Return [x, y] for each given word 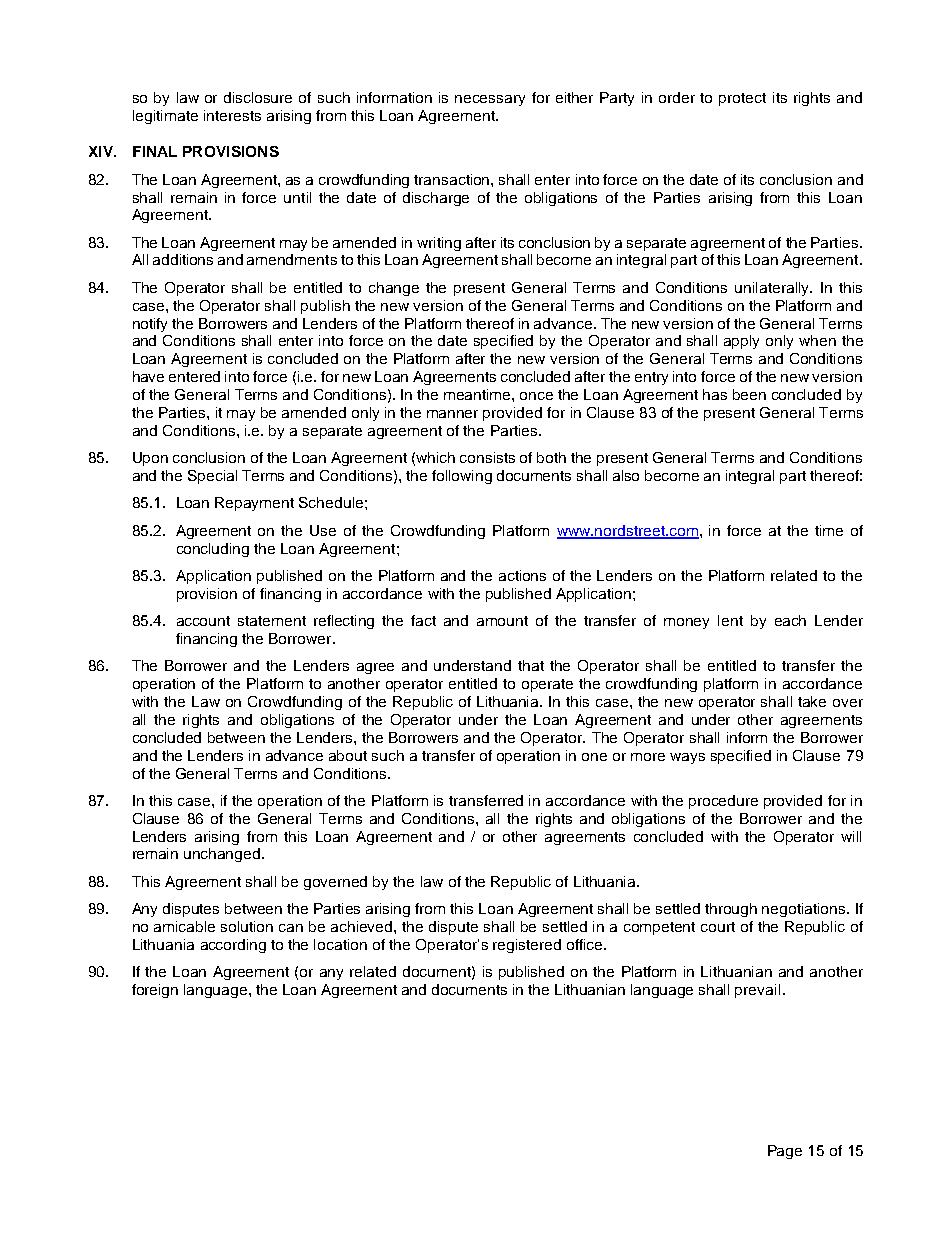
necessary [490, 100]
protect [742, 99]
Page [785, 1152]
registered [527, 946]
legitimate [165, 117]
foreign [155, 991]
